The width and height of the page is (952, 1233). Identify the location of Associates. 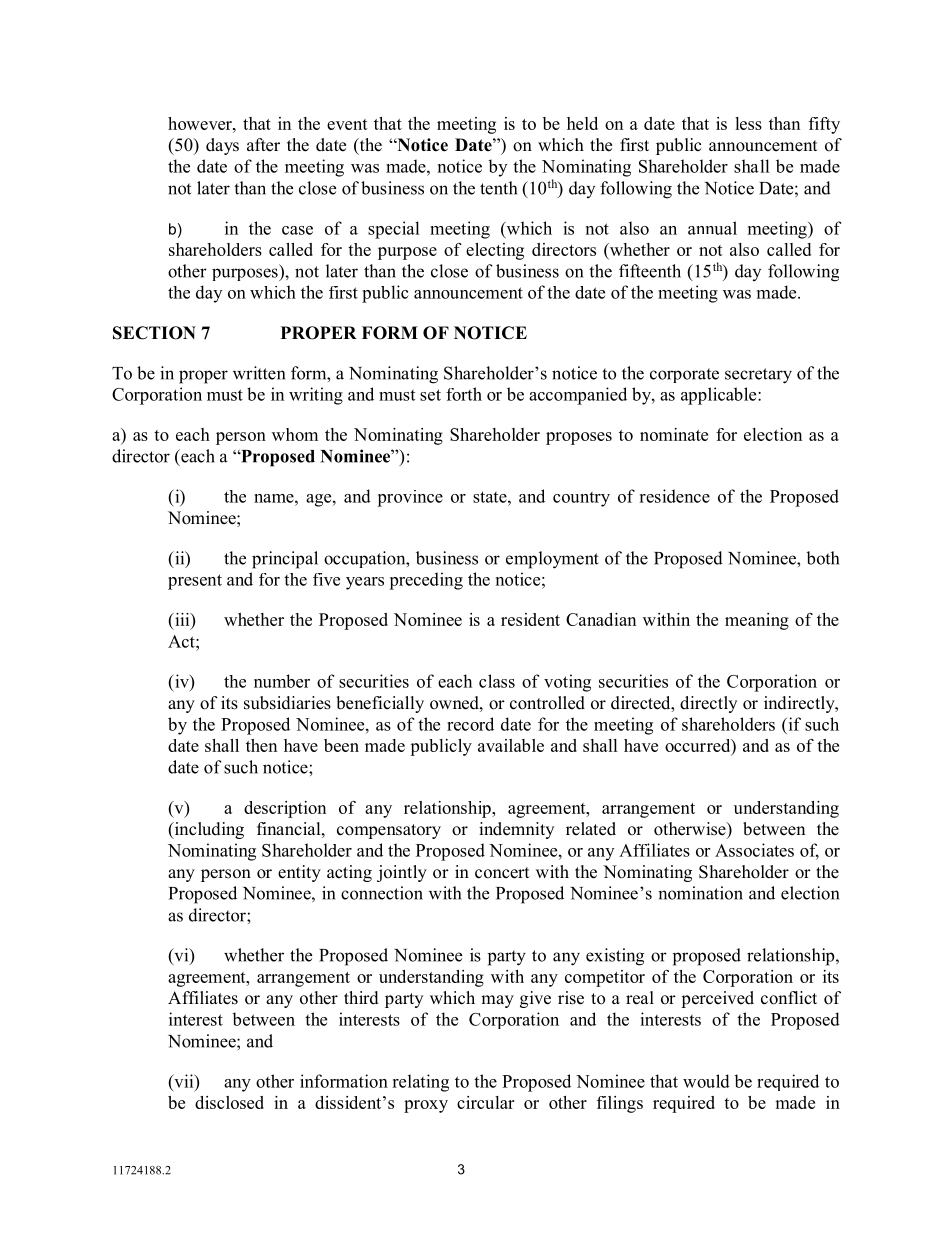
(754, 850).
